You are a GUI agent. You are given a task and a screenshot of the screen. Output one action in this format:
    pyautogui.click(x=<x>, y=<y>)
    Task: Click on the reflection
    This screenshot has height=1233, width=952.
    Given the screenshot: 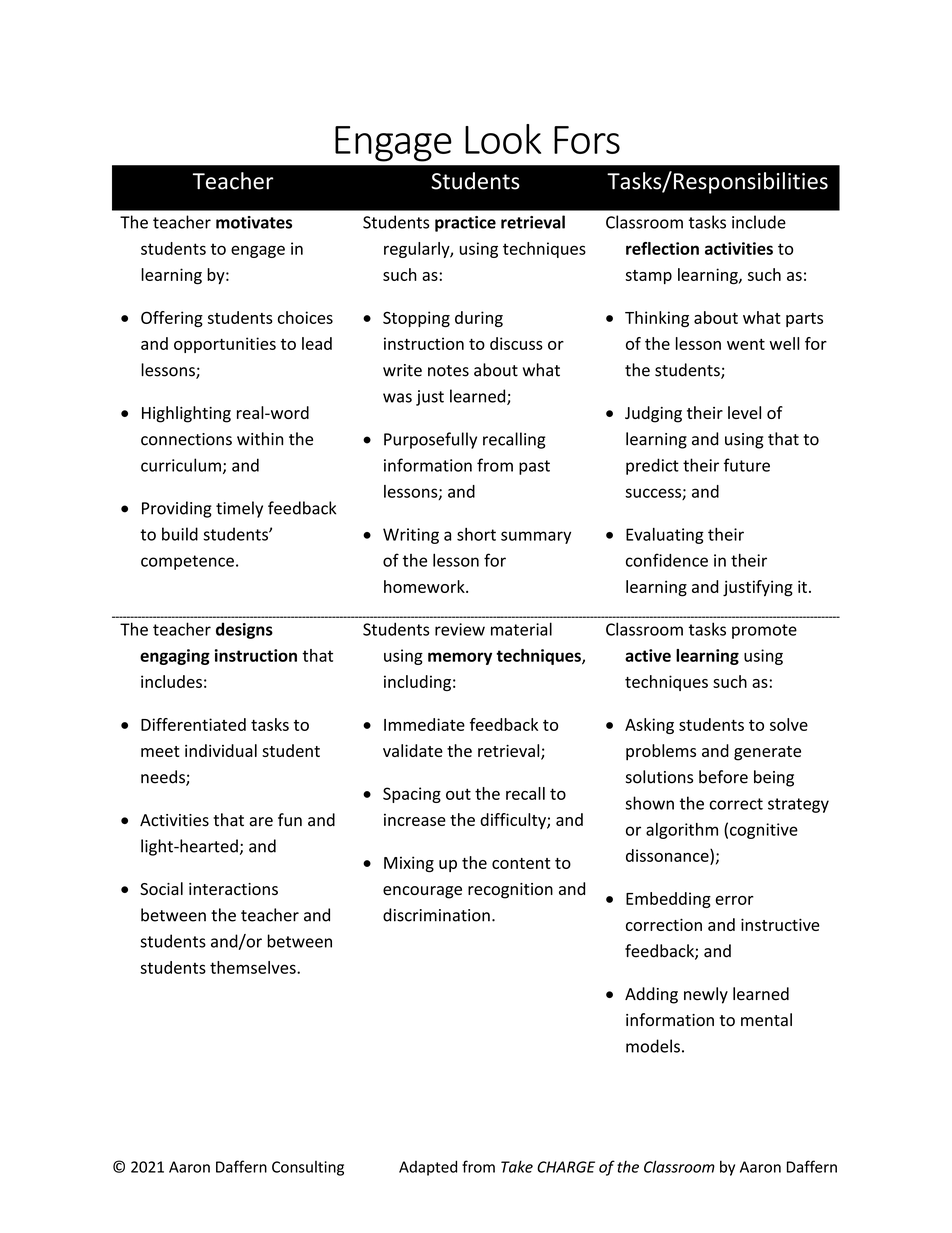 What is the action you would take?
    pyautogui.click(x=662, y=248)
